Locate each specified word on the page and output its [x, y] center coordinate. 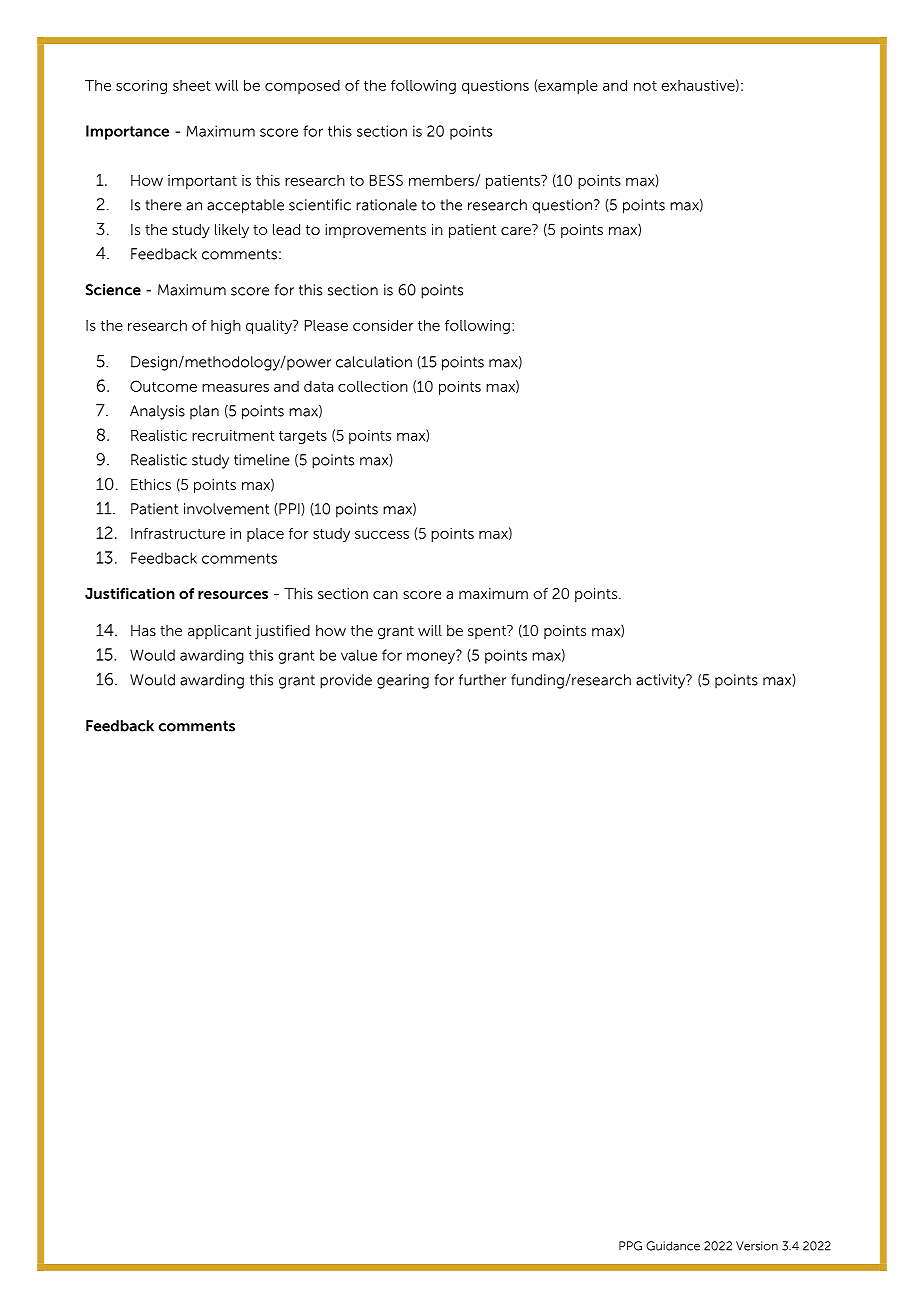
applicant [220, 632]
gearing [403, 681]
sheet [191, 85]
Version [757, 1246]
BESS [386, 180]
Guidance [673, 1246]
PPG [630, 1246]
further [482, 680]
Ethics [151, 484]
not [645, 86]
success [382, 535]
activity [662, 681]
